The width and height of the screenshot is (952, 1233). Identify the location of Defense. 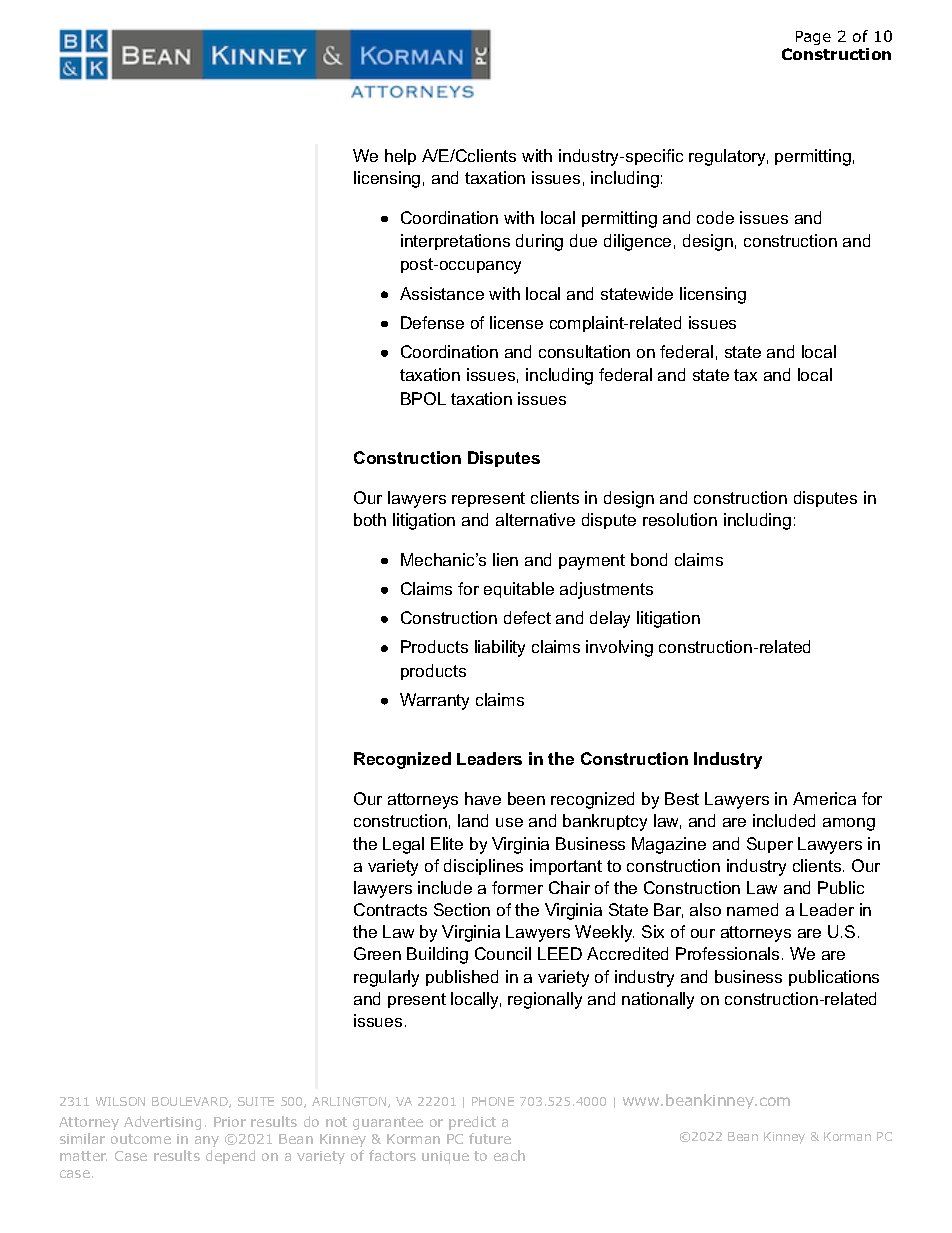
(432, 322).
